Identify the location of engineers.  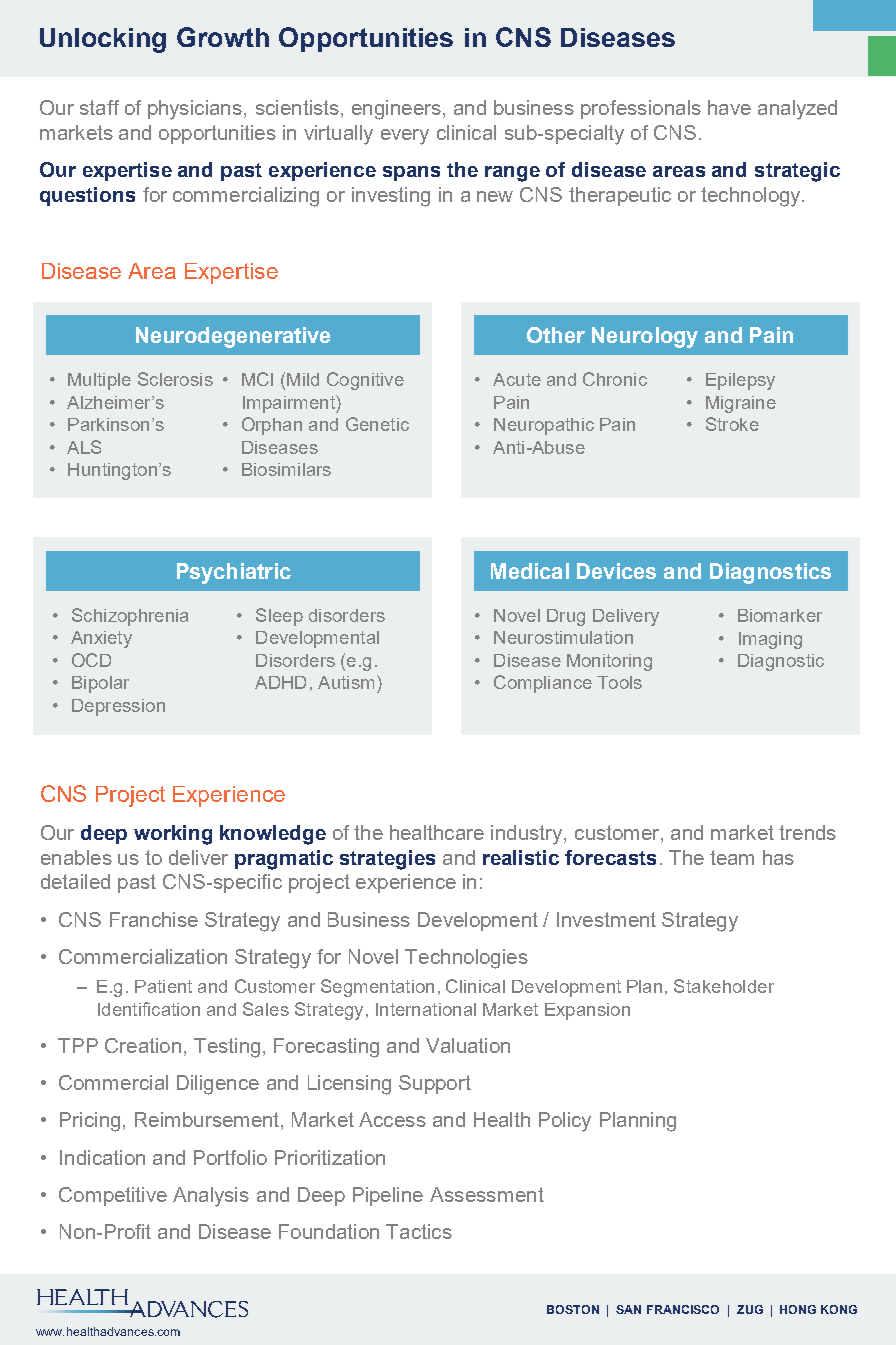
(396, 110).
